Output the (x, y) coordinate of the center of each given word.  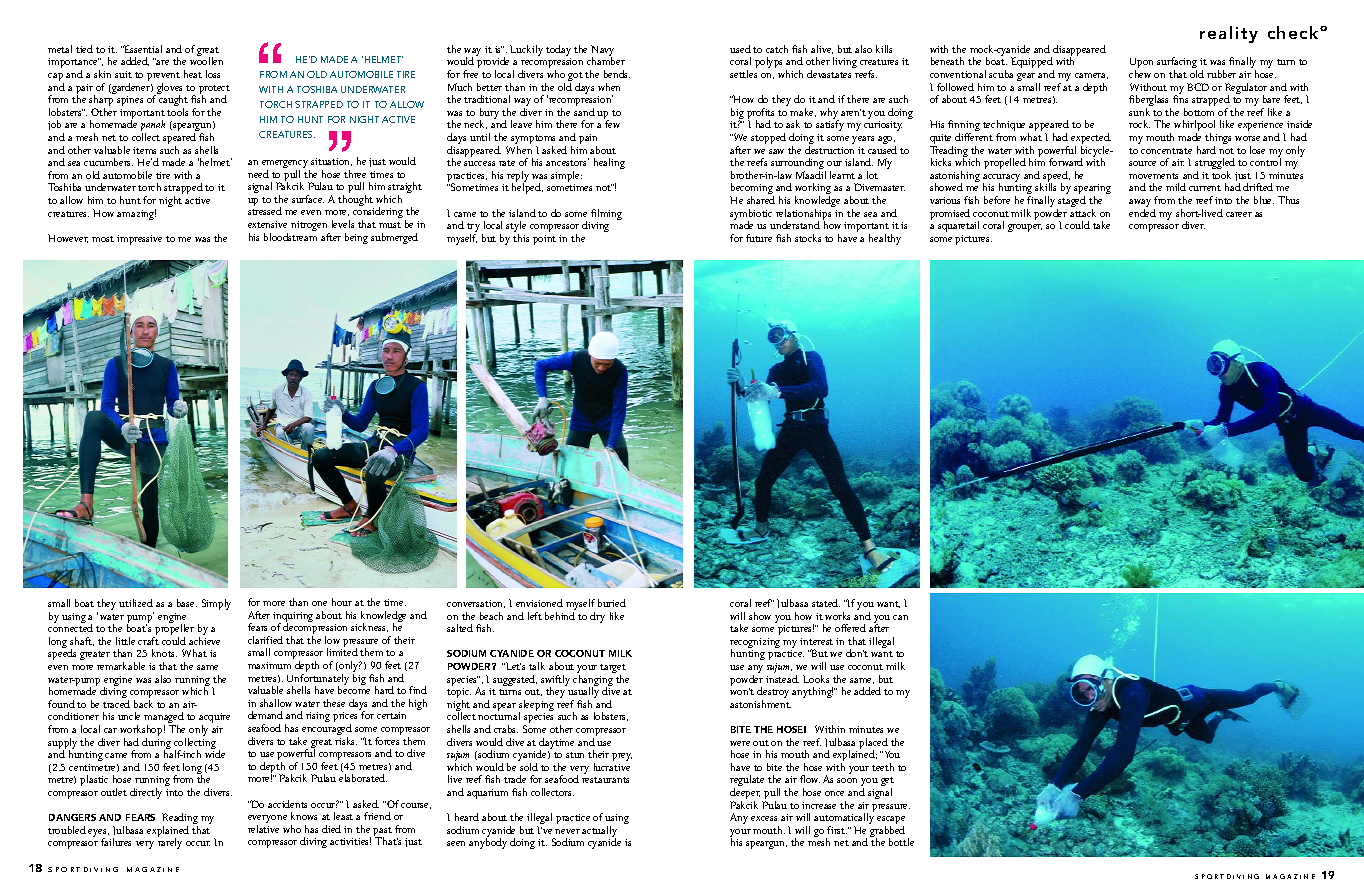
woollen (206, 61)
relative (263, 829)
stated (826, 603)
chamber (606, 61)
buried (612, 603)
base (187, 603)
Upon (1141, 64)
